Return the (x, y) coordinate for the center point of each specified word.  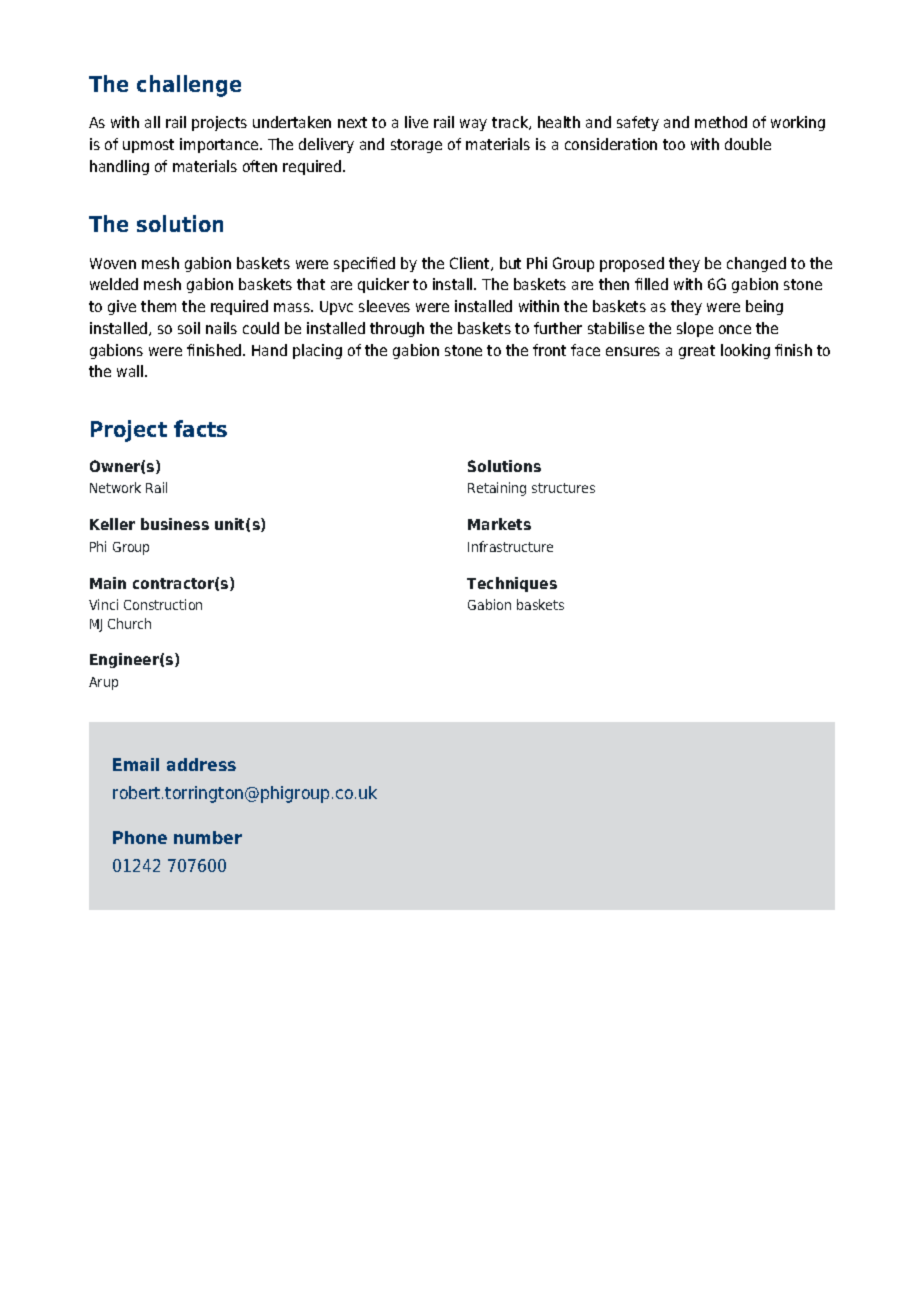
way (473, 125)
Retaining (497, 489)
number (208, 837)
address (201, 764)
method (721, 122)
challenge (189, 86)
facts (200, 428)
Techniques (512, 584)
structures (563, 488)
